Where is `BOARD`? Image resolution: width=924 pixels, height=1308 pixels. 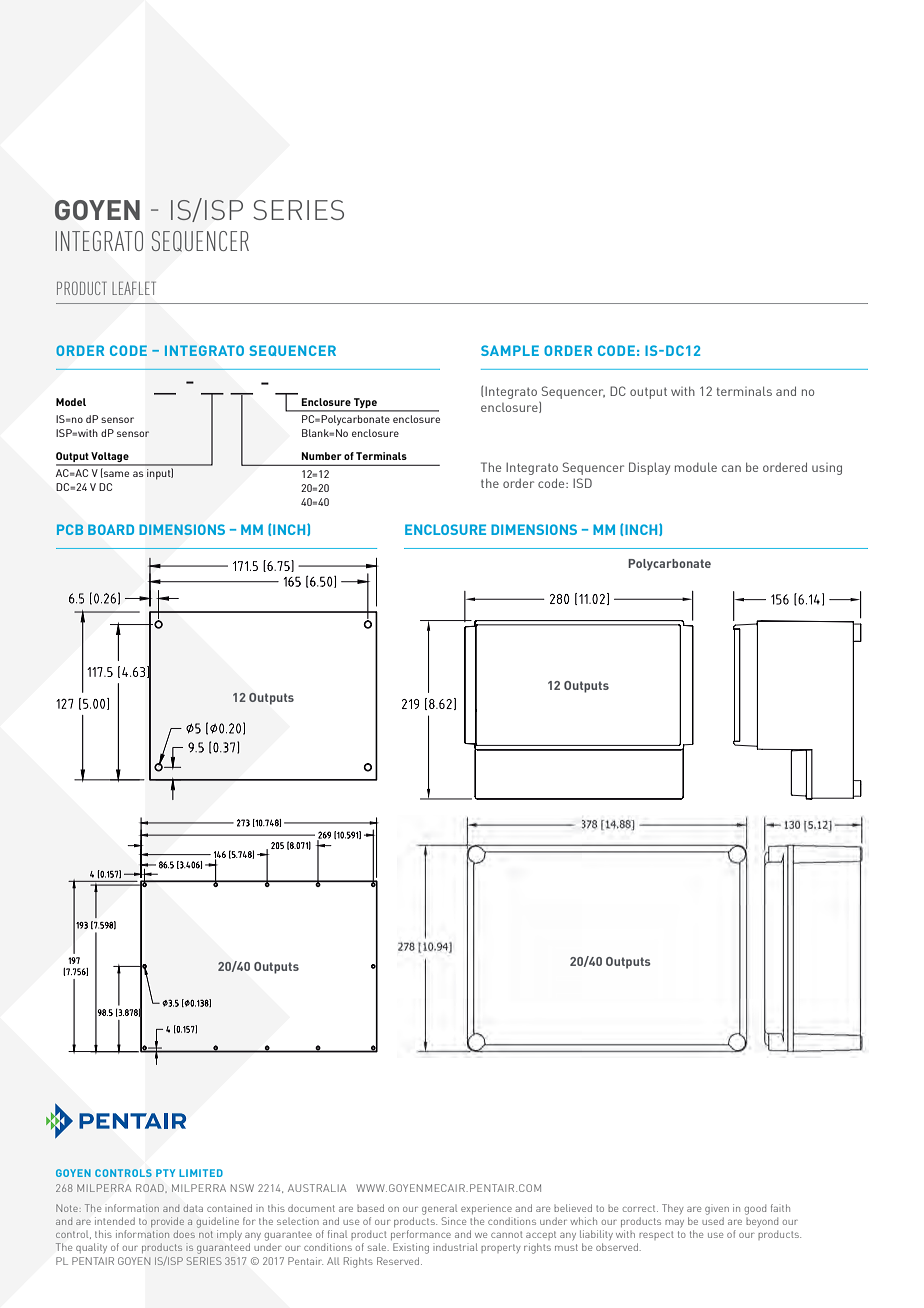
BOARD is located at coordinates (111, 529).
